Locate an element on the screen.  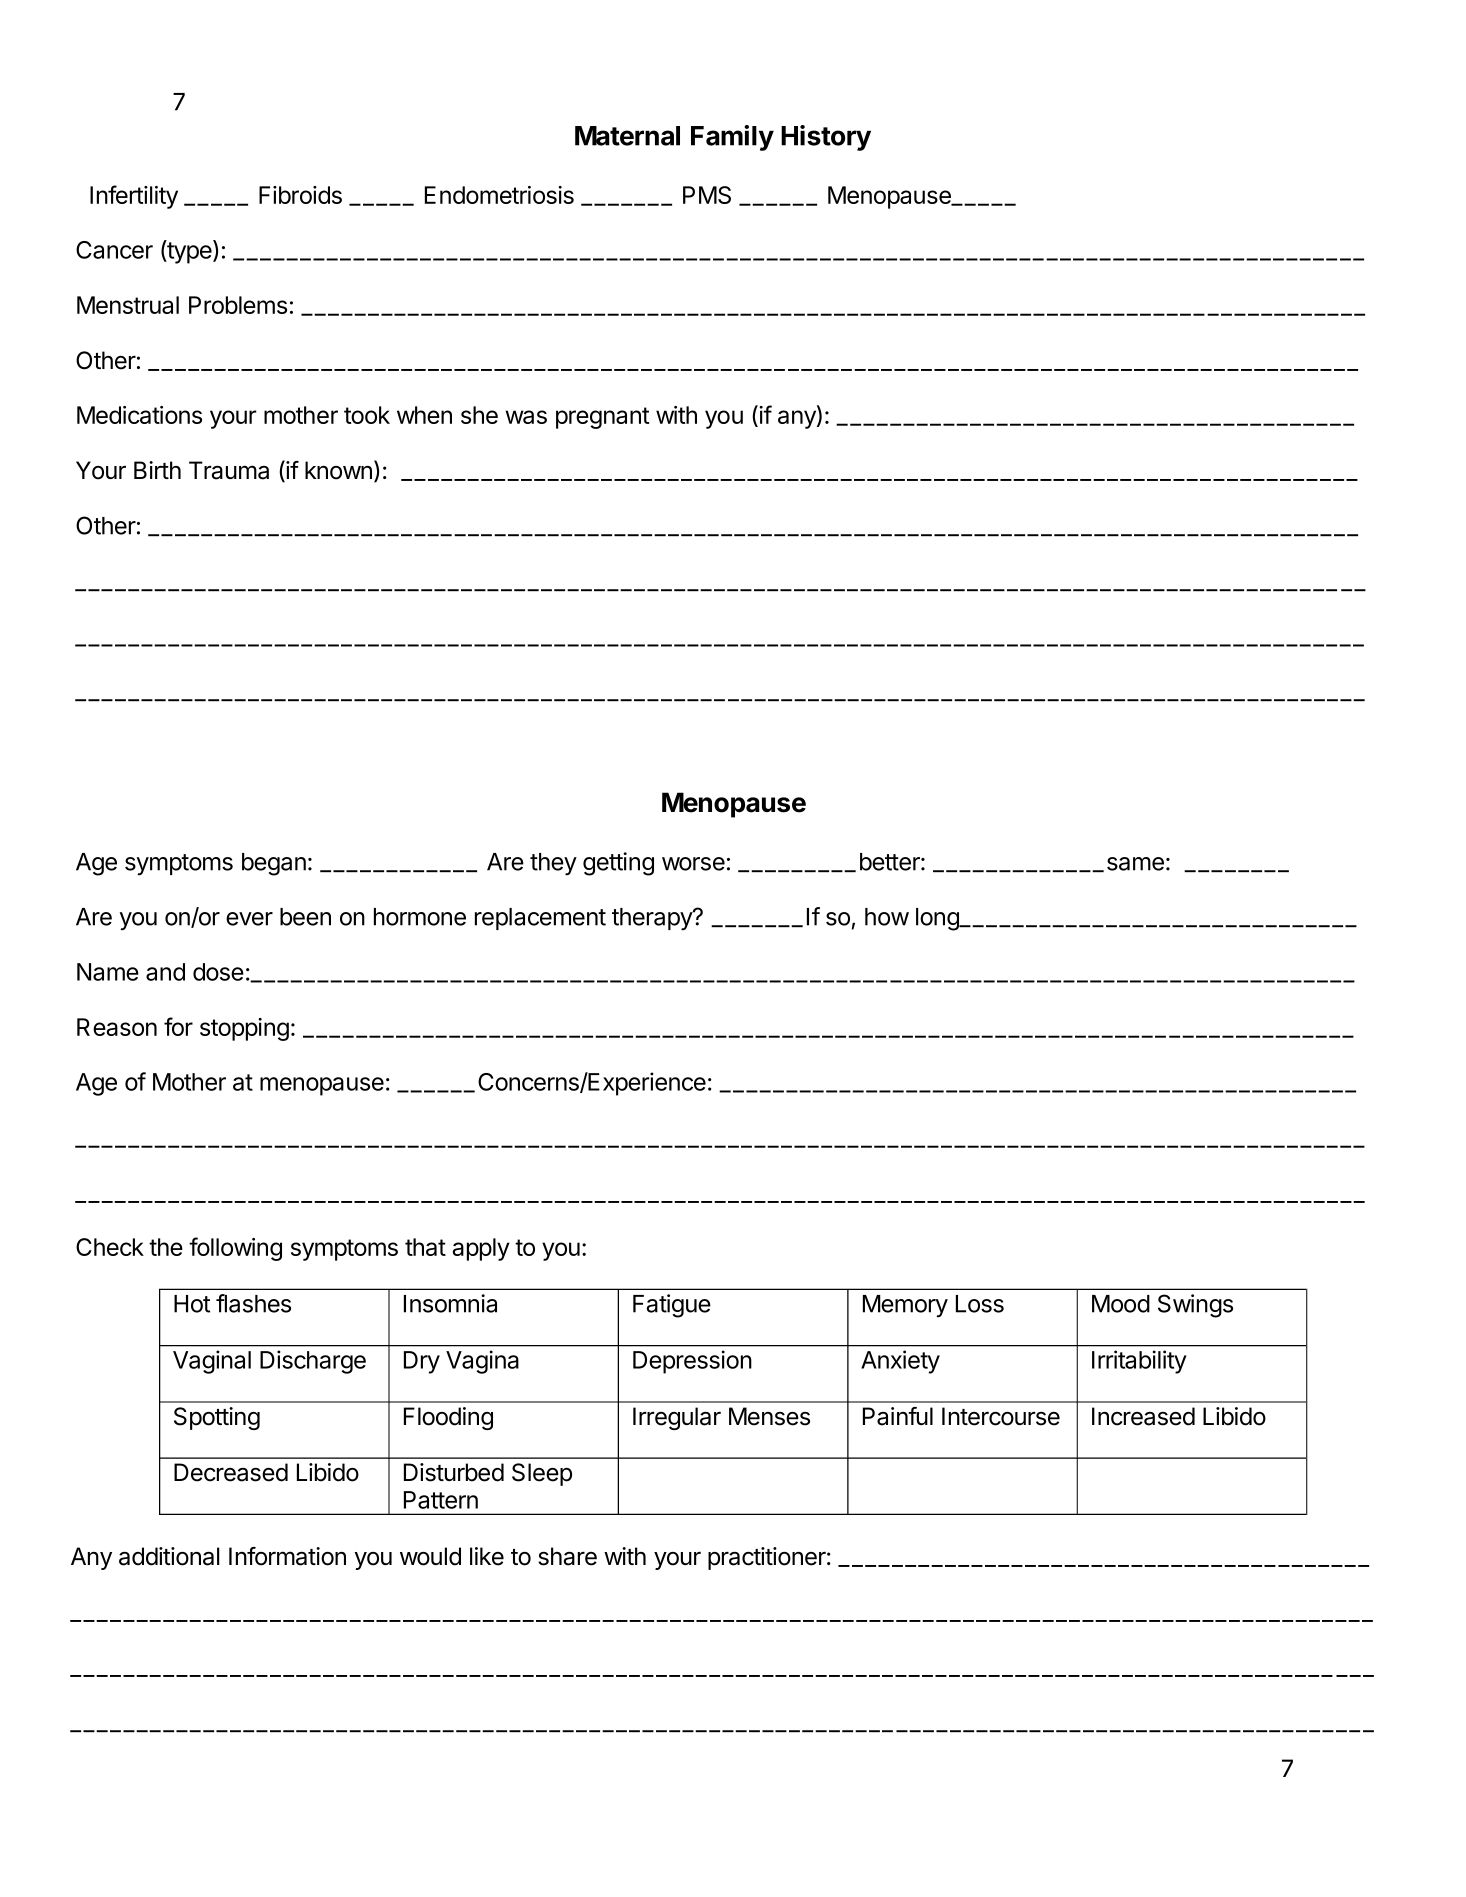
Decreased is located at coordinates (231, 1472).
